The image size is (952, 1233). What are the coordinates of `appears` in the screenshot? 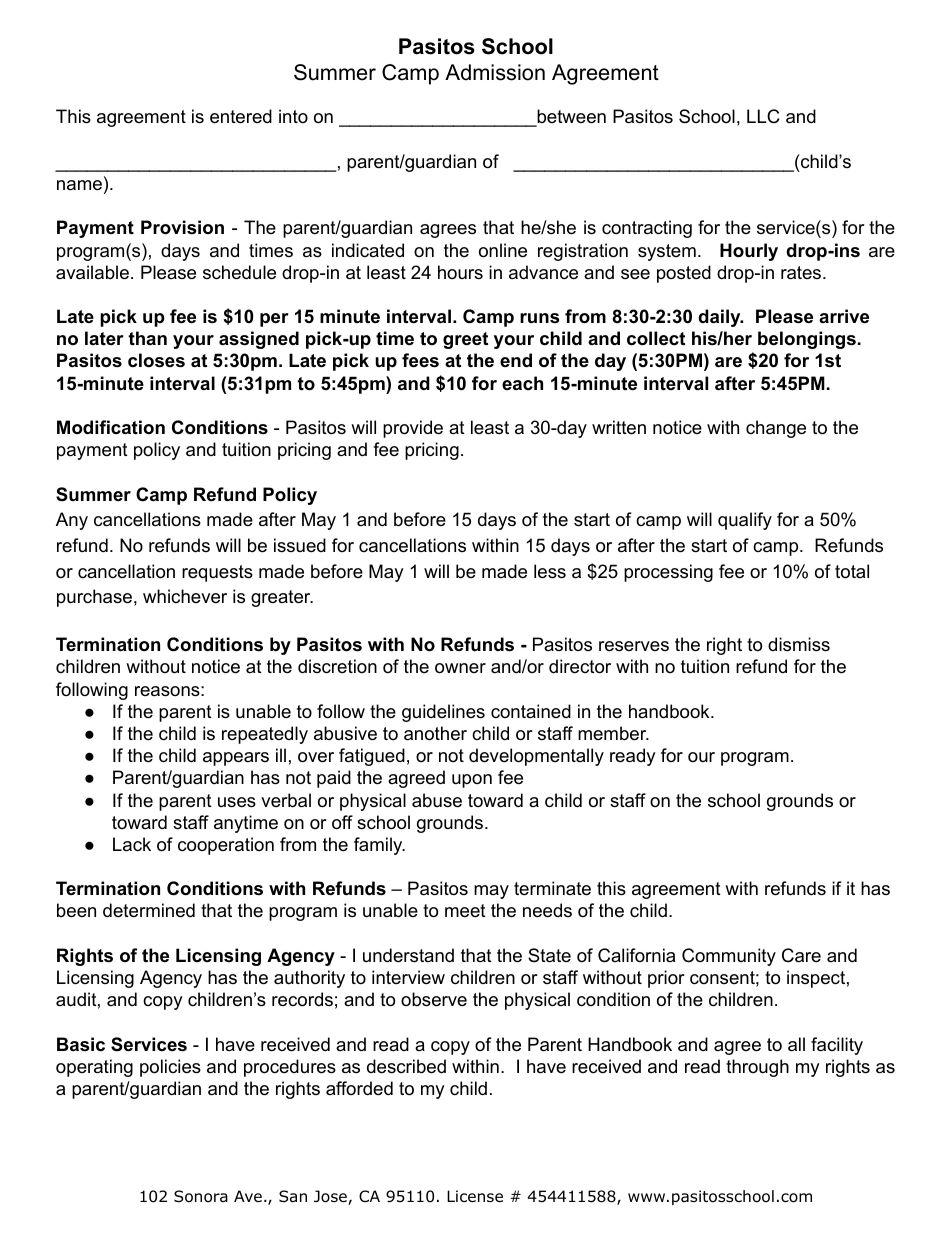 It's located at (236, 759).
